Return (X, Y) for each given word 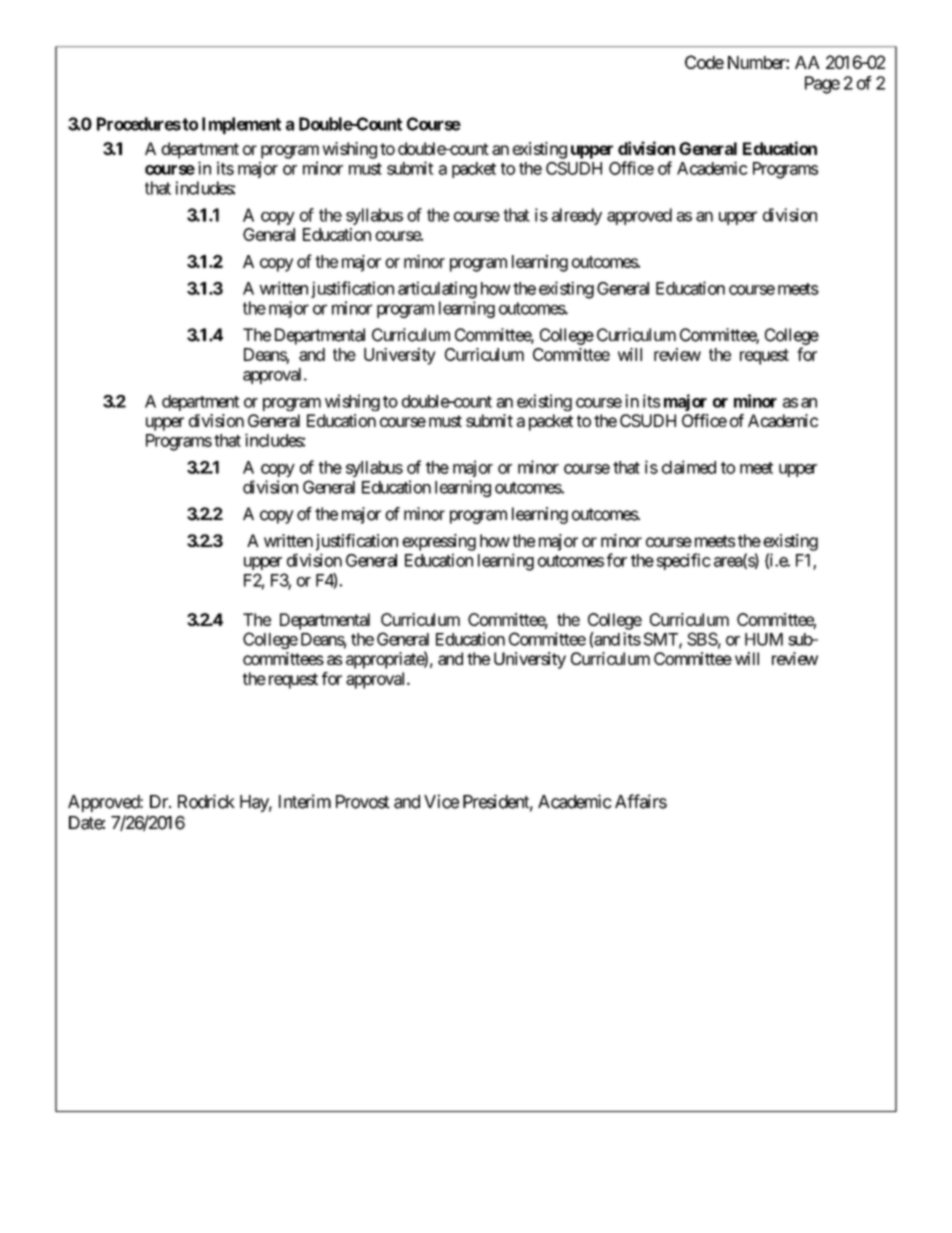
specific (684, 561)
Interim (305, 801)
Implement (241, 125)
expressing (439, 542)
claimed (689, 467)
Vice (441, 801)
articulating (437, 290)
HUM (764, 639)
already (577, 216)
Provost (363, 802)
